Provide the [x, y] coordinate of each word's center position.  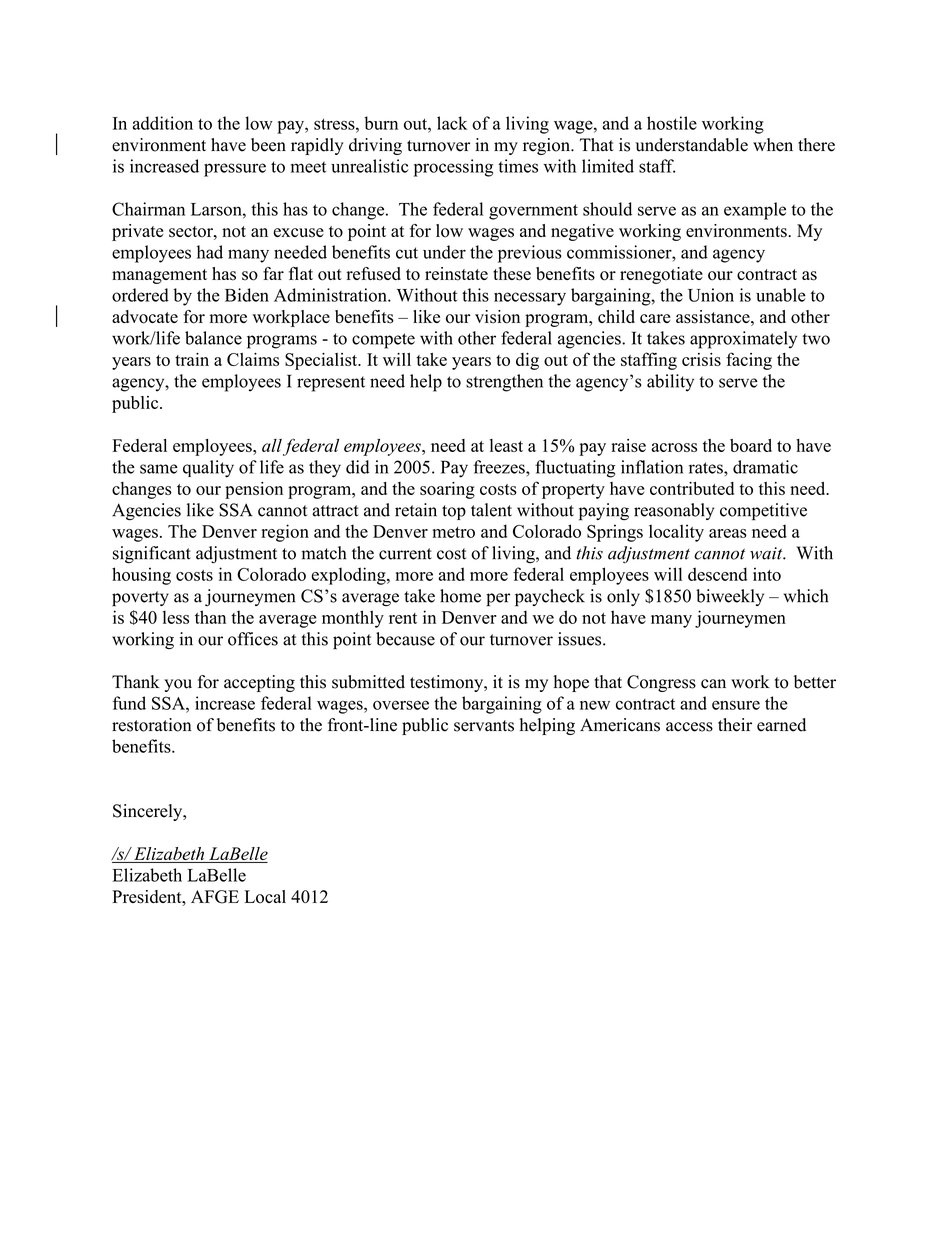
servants [484, 726]
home [460, 596]
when [773, 145]
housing [141, 576]
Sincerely [149, 812]
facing [749, 361]
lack [452, 123]
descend [717, 574]
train [192, 359]
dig [527, 361]
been [268, 145]
